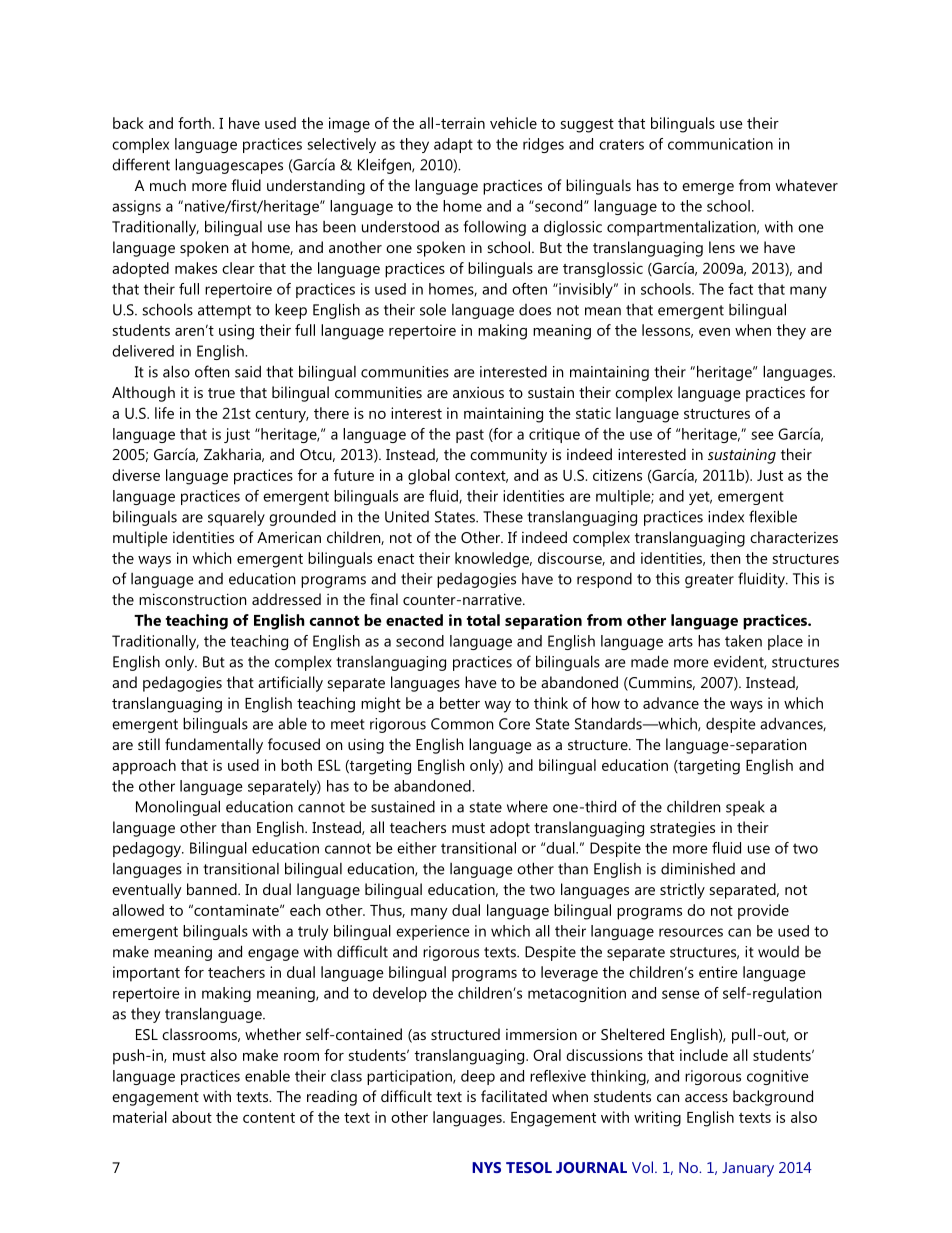  I want to click on about, so click(192, 1117).
